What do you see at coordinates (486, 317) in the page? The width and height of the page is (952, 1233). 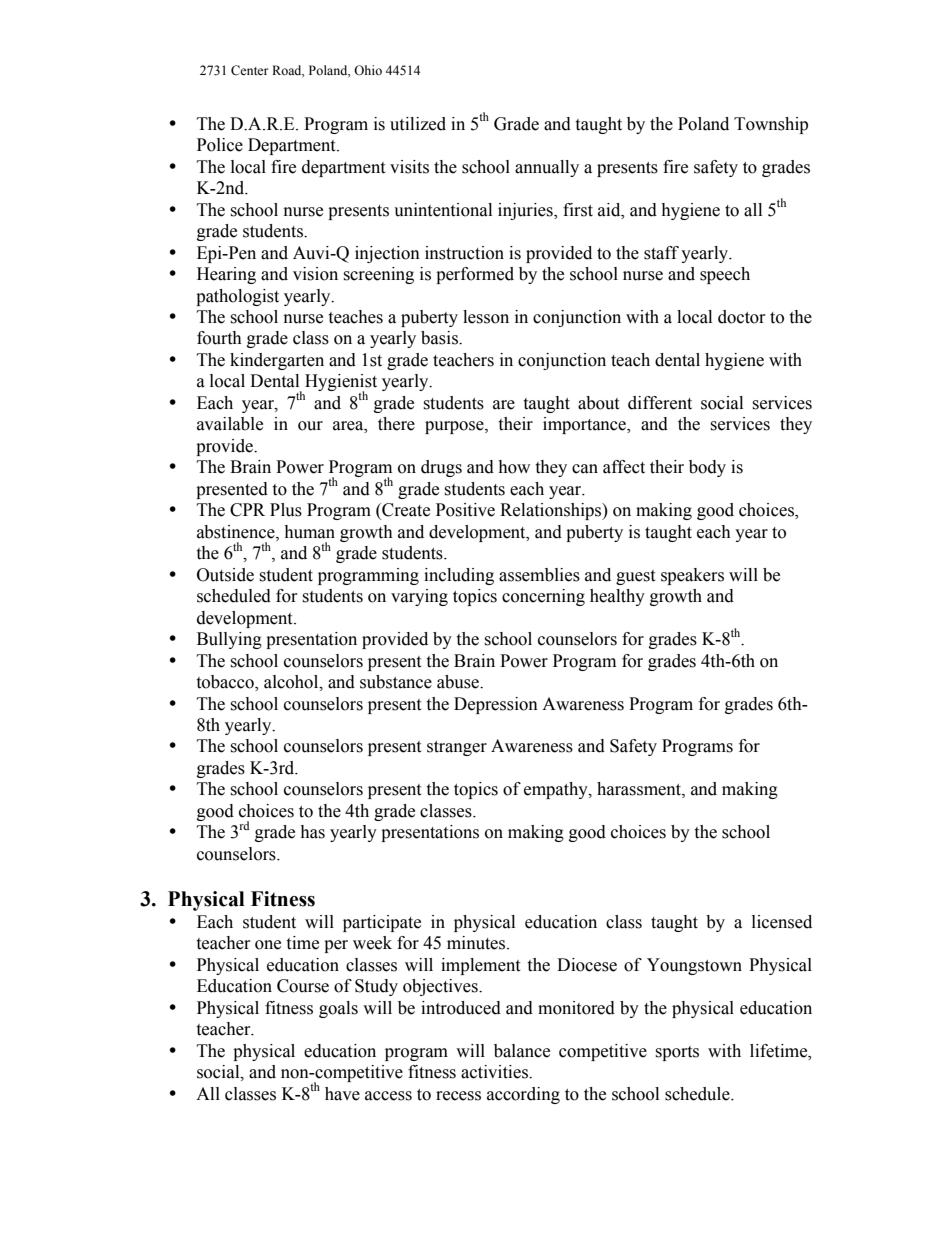 I see `lesson` at bounding box center [486, 317].
